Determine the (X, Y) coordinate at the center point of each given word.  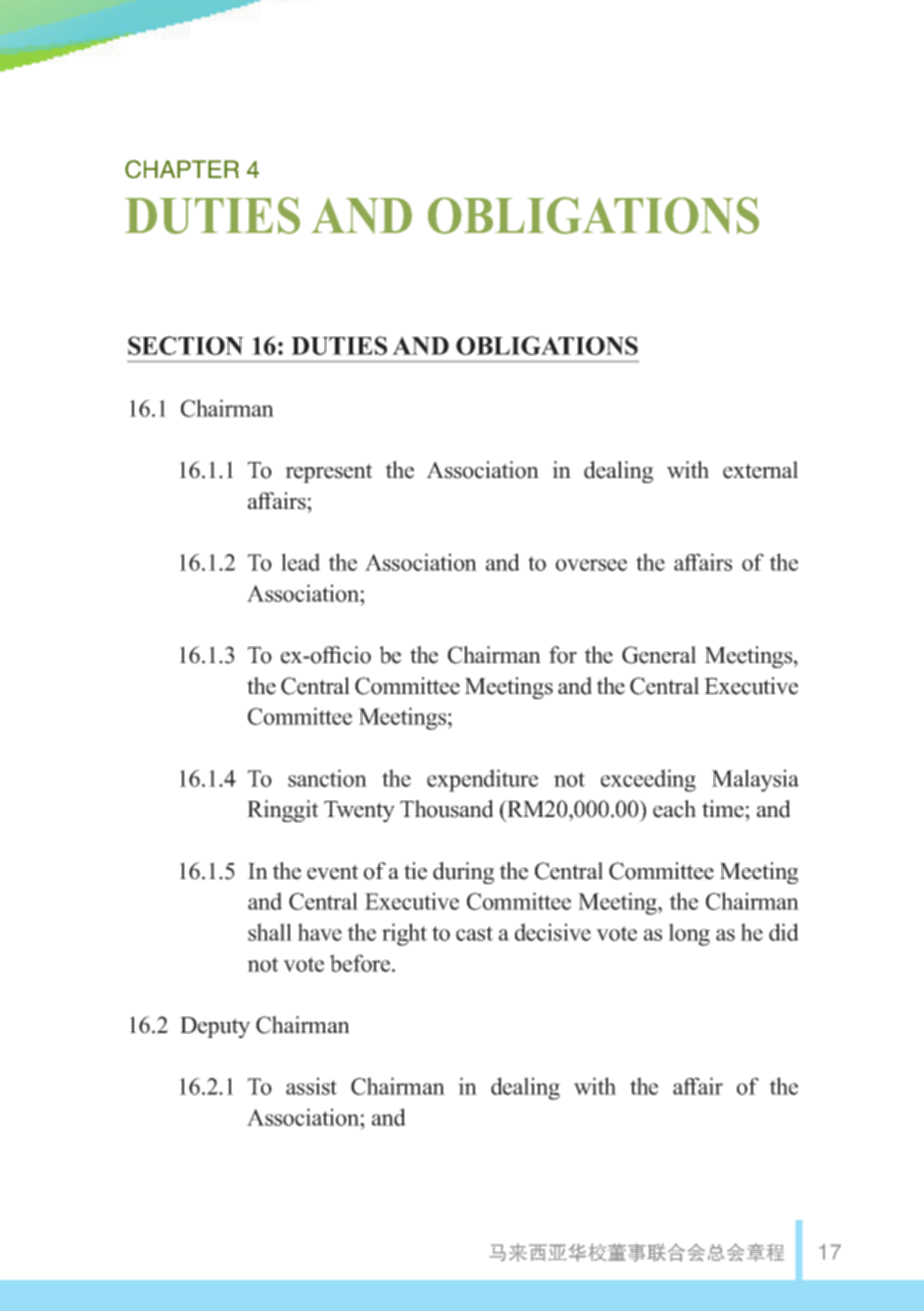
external (760, 470)
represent (328, 473)
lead (300, 562)
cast (474, 933)
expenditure (482, 780)
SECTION (186, 345)
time (724, 809)
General (659, 655)
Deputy (215, 1027)
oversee (591, 565)
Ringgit (282, 811)
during (463, 873)
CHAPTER (182, 169)
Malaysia (755, 780)
